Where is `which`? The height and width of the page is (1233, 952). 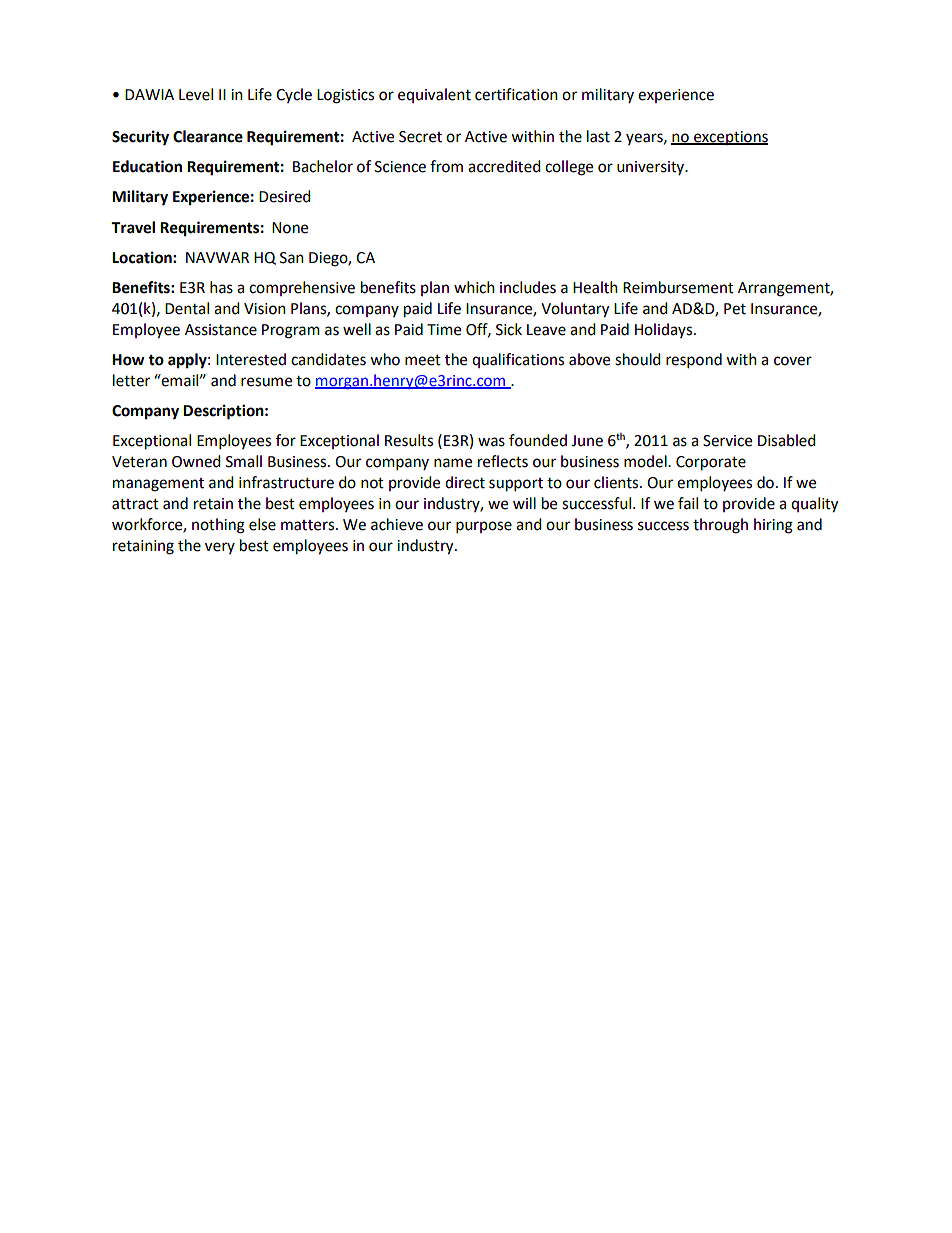
which is located at coordinates (474, 287).
